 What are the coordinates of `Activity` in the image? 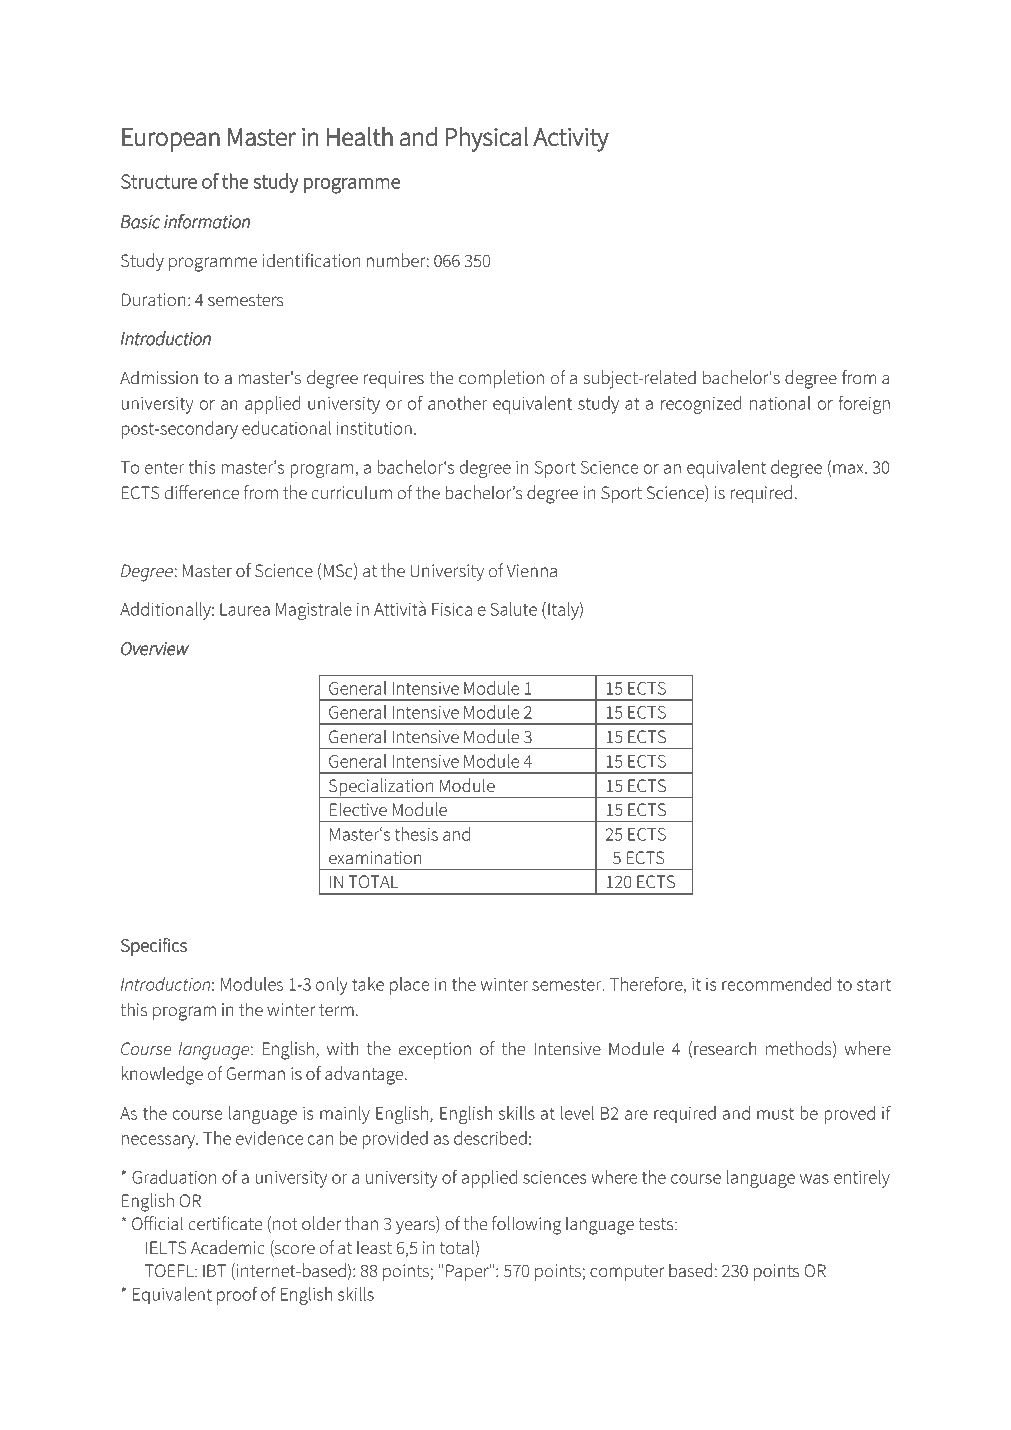 It's located at (571, 140).
